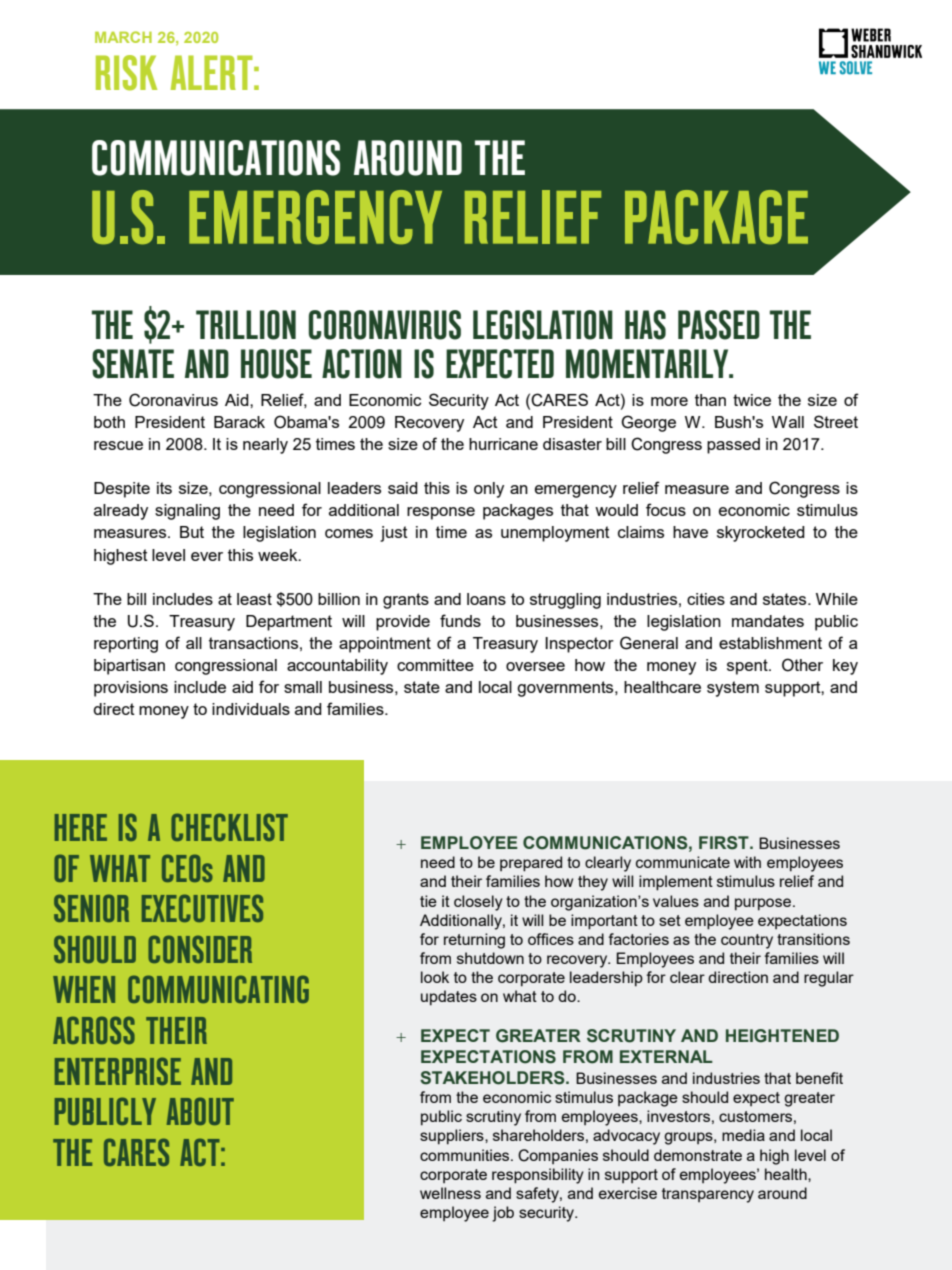 The image size is (952, 1270). Describe the element at coordinates (450, 1193) in the image. I see `wellness` at that location.
